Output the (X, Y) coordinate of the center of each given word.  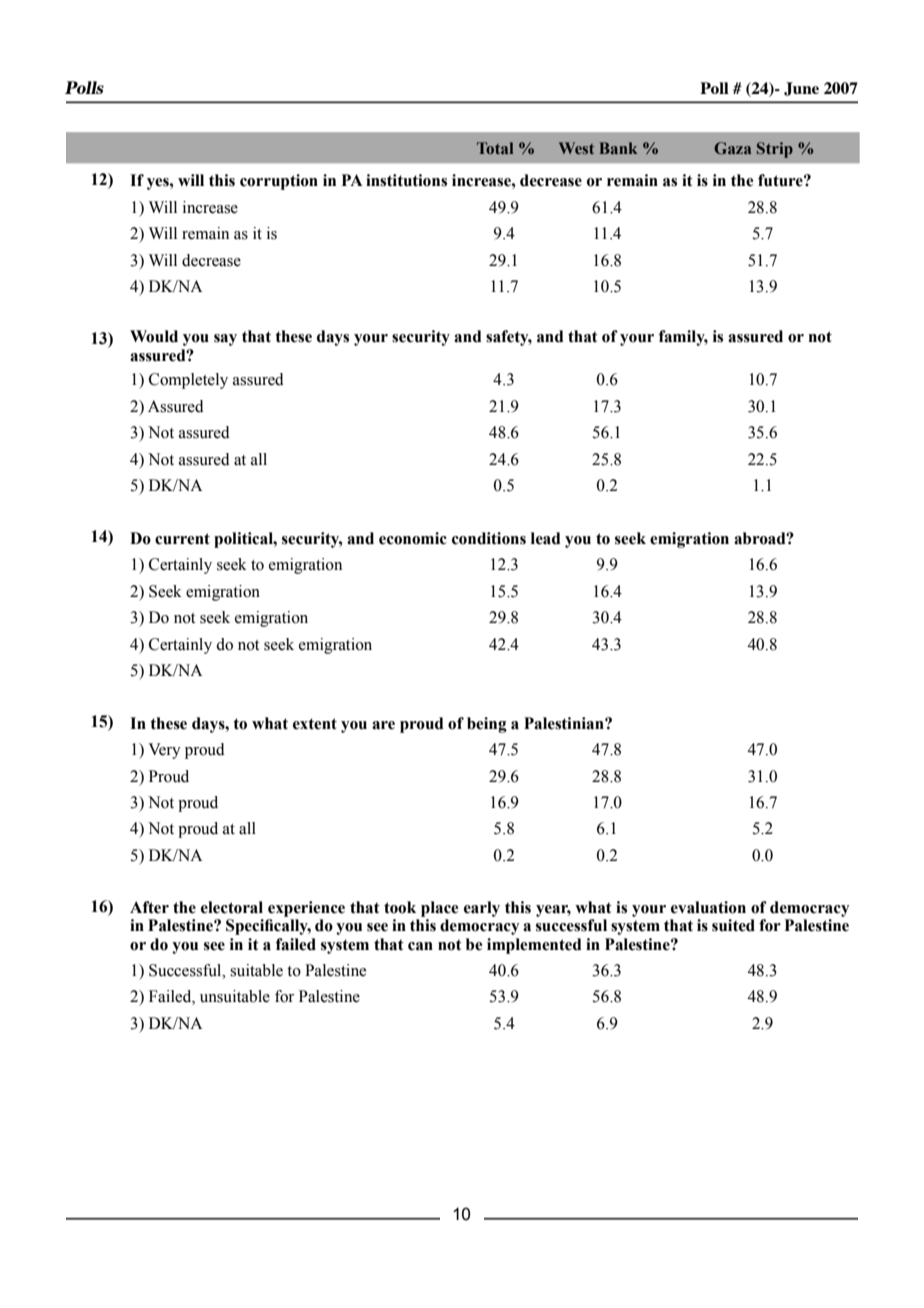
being (487, 725)
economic (413, 538)
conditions (489, 538)
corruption (279, 182)
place (439, 909)
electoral (232, 907)
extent (315, 724)
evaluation (708, 907)
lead (546, 538)
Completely (188, 381)
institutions (406, 180)
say (225, 340)
